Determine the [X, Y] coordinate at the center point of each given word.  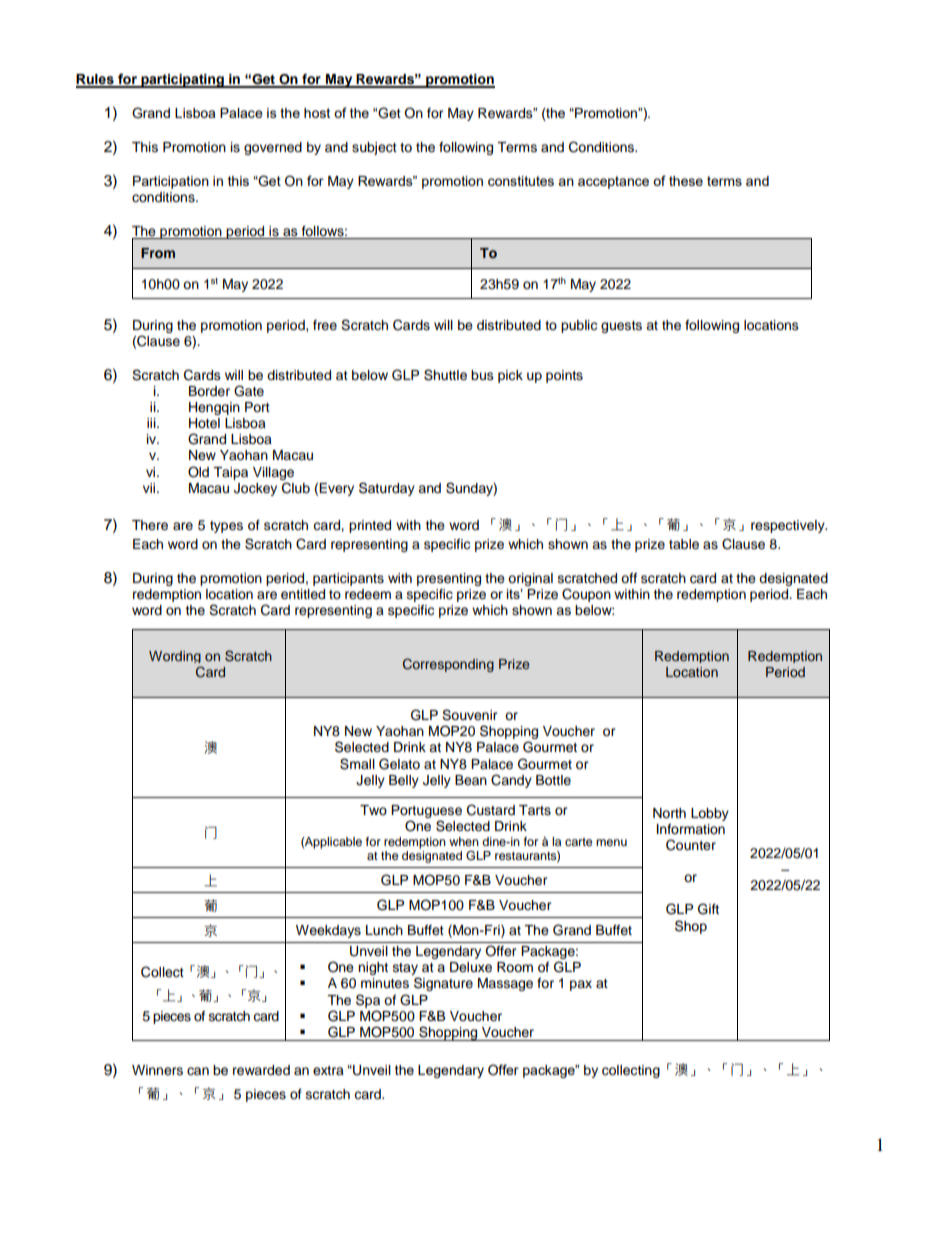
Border [209, 391]
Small [357, 764]
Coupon [586, 595]
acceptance [613, 182]
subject [374, 148]
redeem [368, 594]
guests [621, 327]
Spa [368, 1001]
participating [182, 81]
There [150, 525]
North [669, 813]
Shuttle [445, 375]
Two [373, 810]
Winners [157, 1070]
